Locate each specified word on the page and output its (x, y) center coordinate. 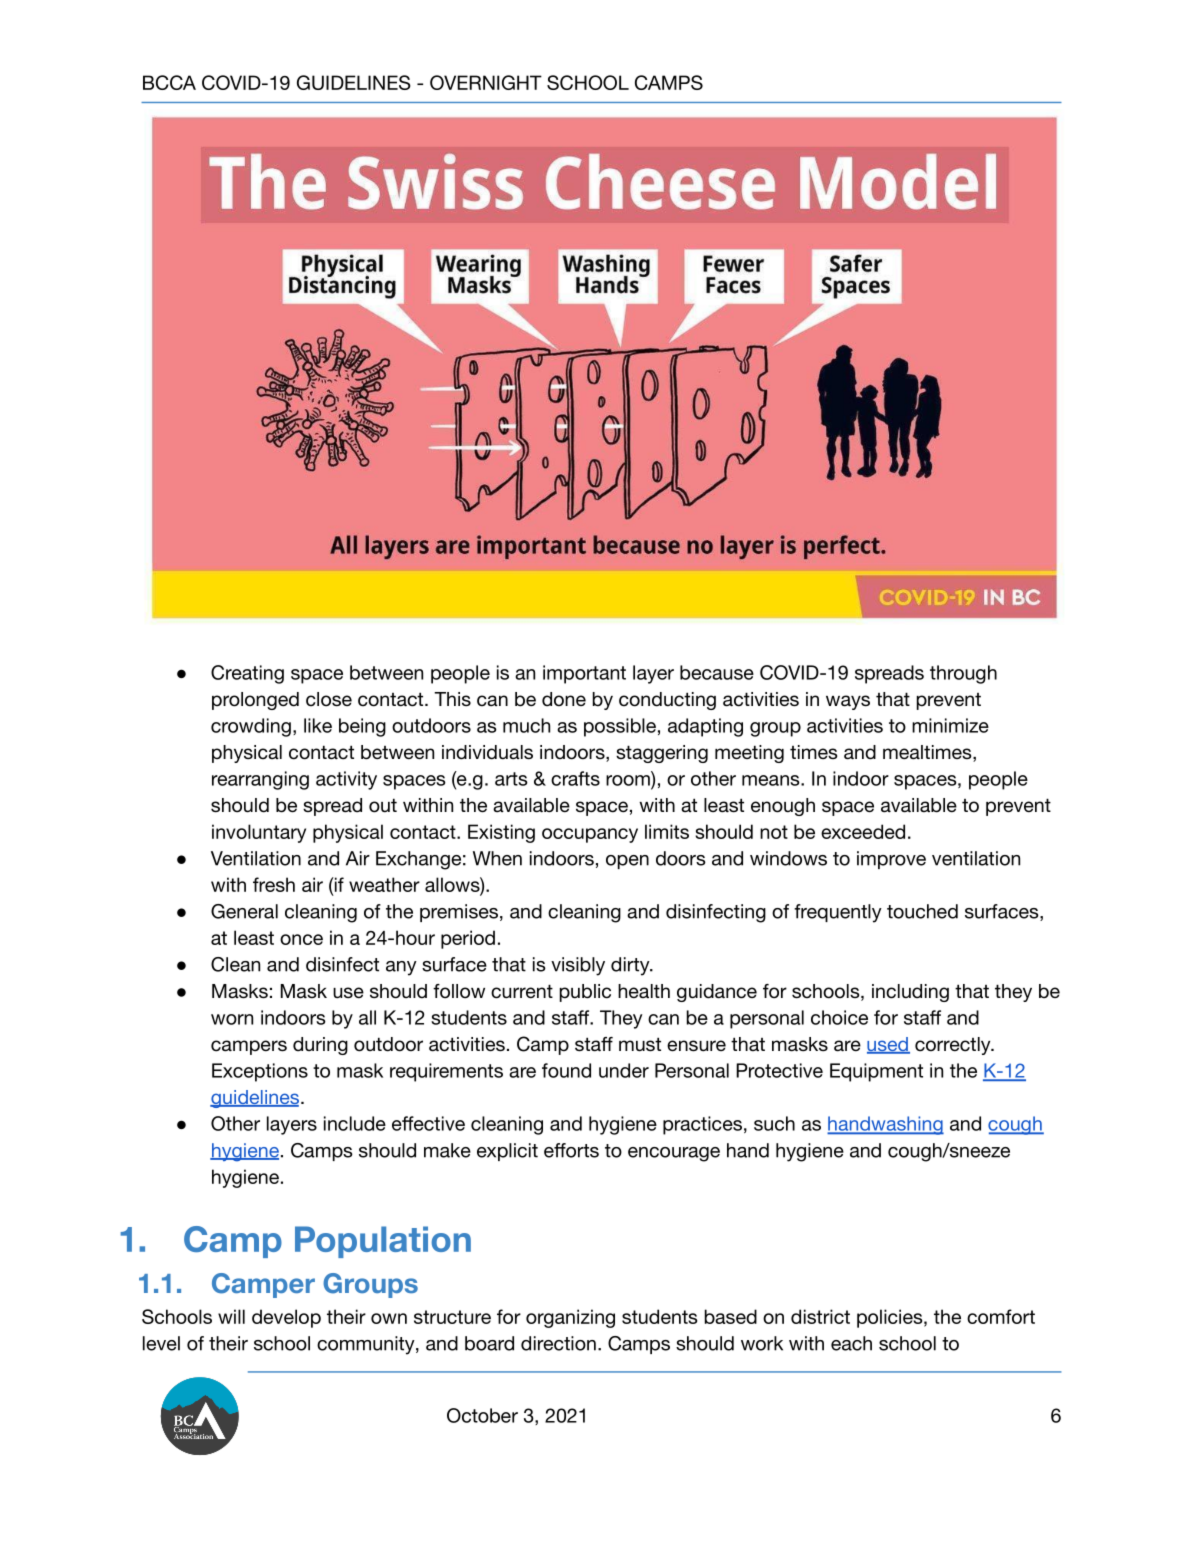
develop (286, 1318)
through (963, 674)
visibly (578, 966)
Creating (247, 674)
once (301, 939)
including (910, 993)
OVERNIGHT (486, 82)
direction (558, 1343)
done (564, 699)
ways (848, 702)
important (584, 674)
